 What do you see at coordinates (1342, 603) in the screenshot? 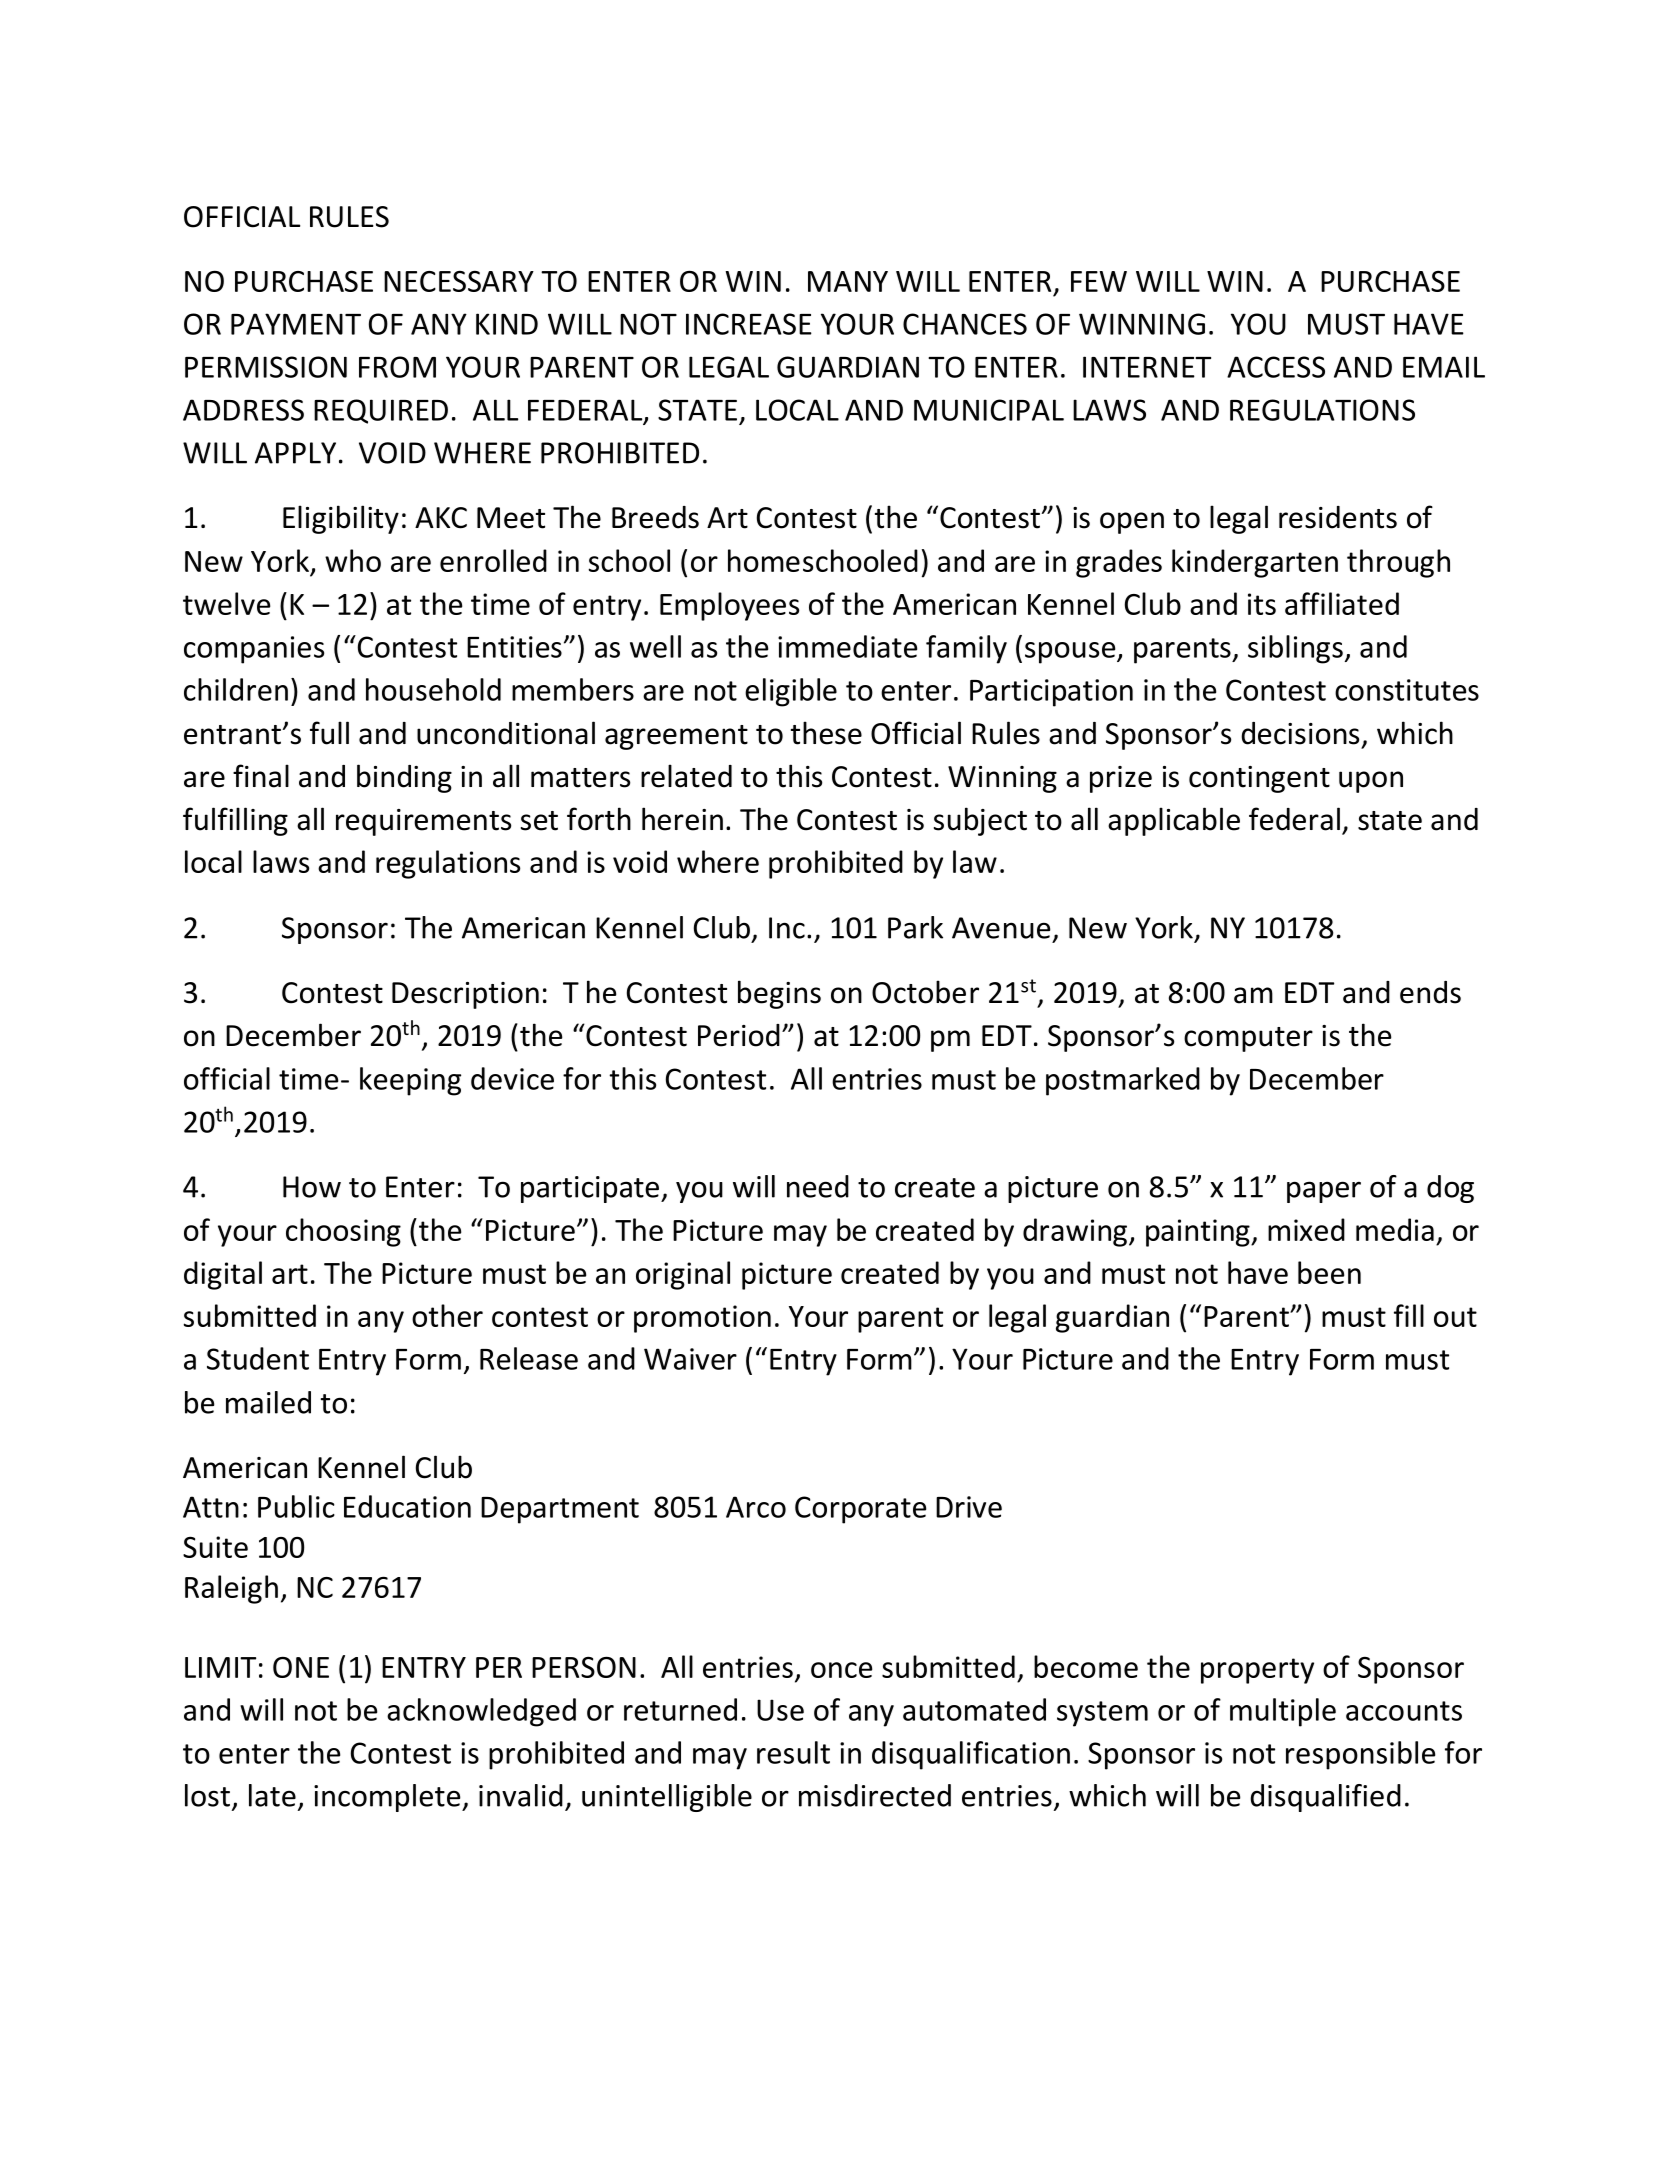
I see `affiliated` at bounding box center [1342, 603].
